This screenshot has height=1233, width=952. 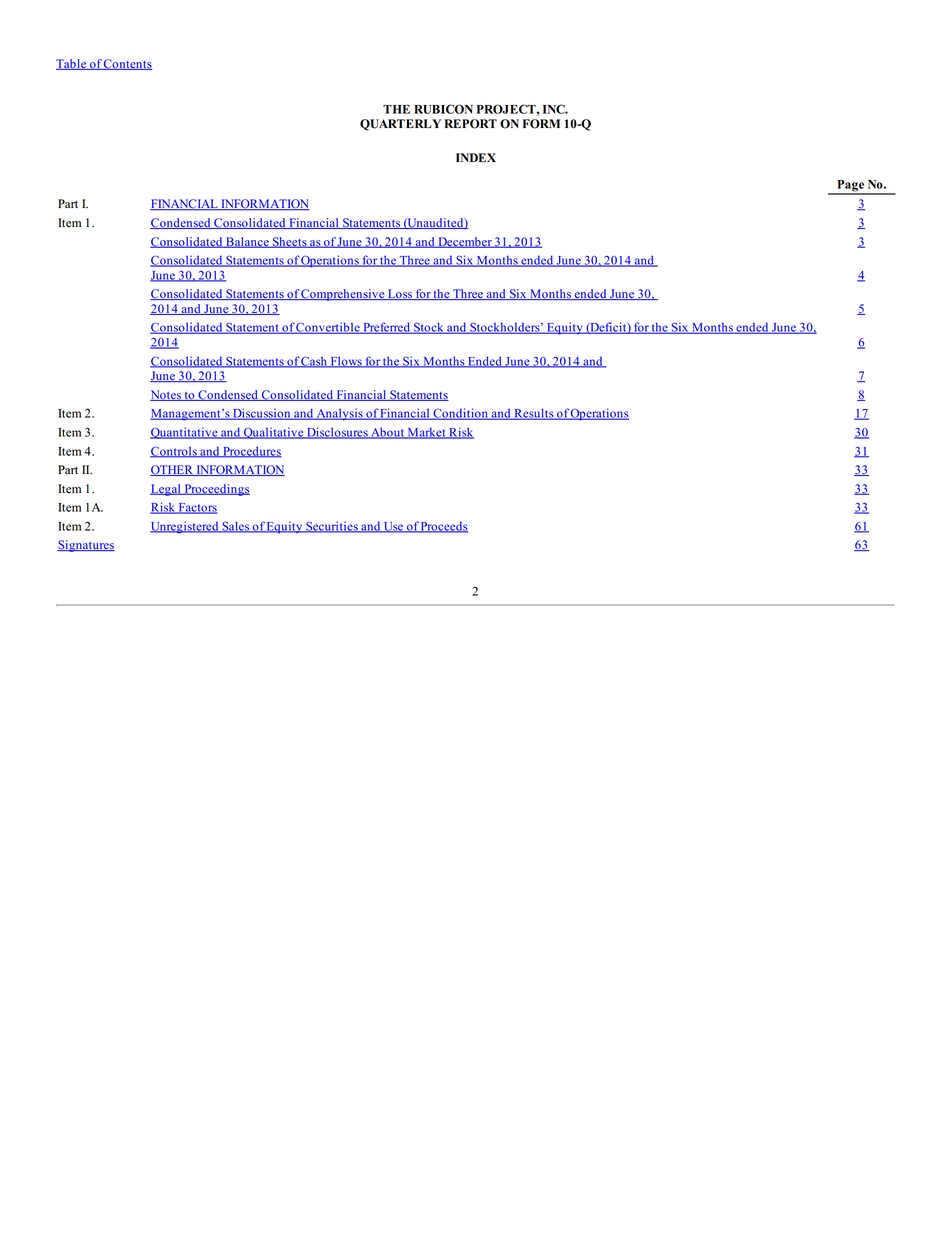 I want to click on Results, so click(x=534, y=414).
